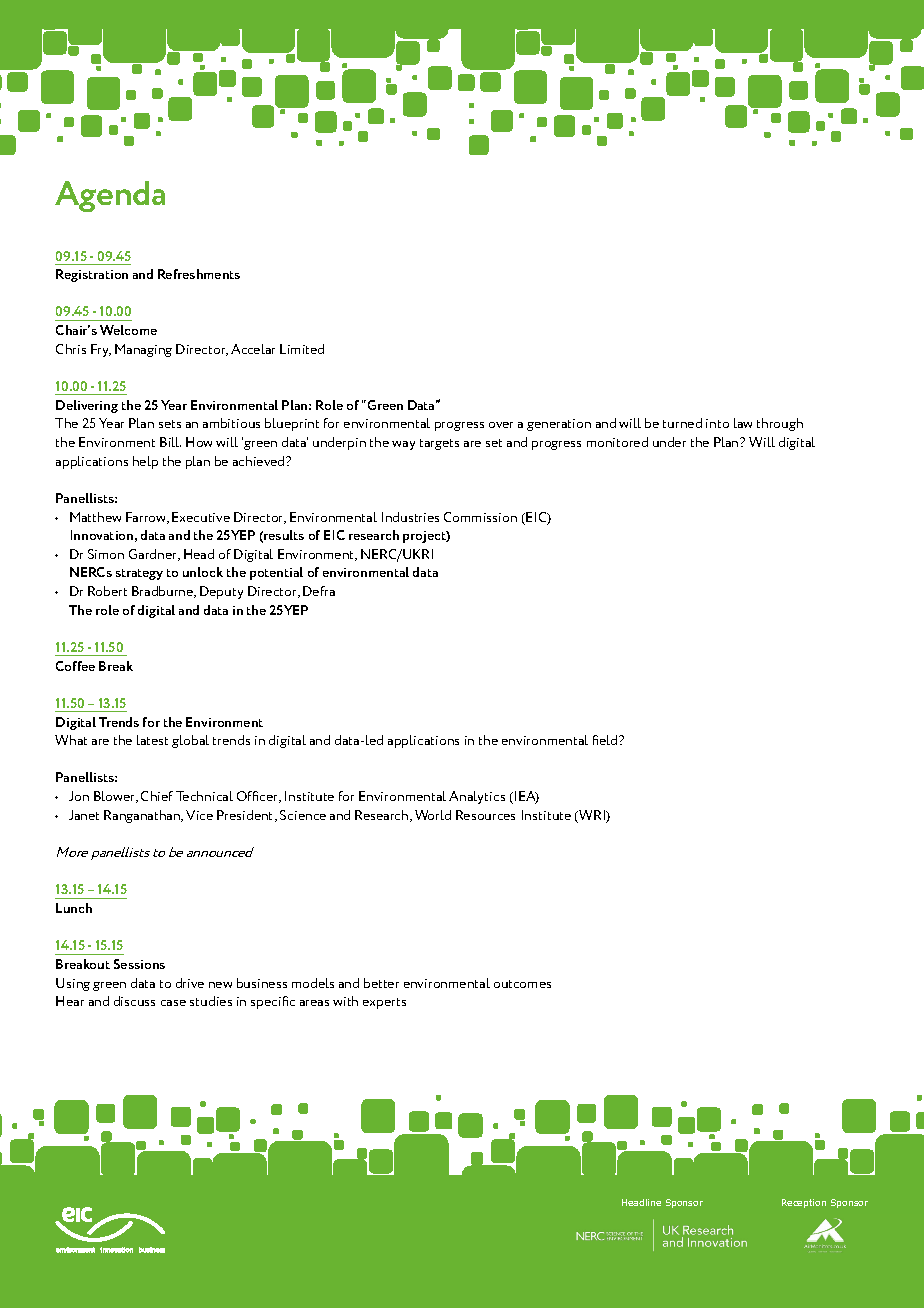  Describe the element at coordinates (302, 349) in the screenshot. I see `Limited` at that location.
